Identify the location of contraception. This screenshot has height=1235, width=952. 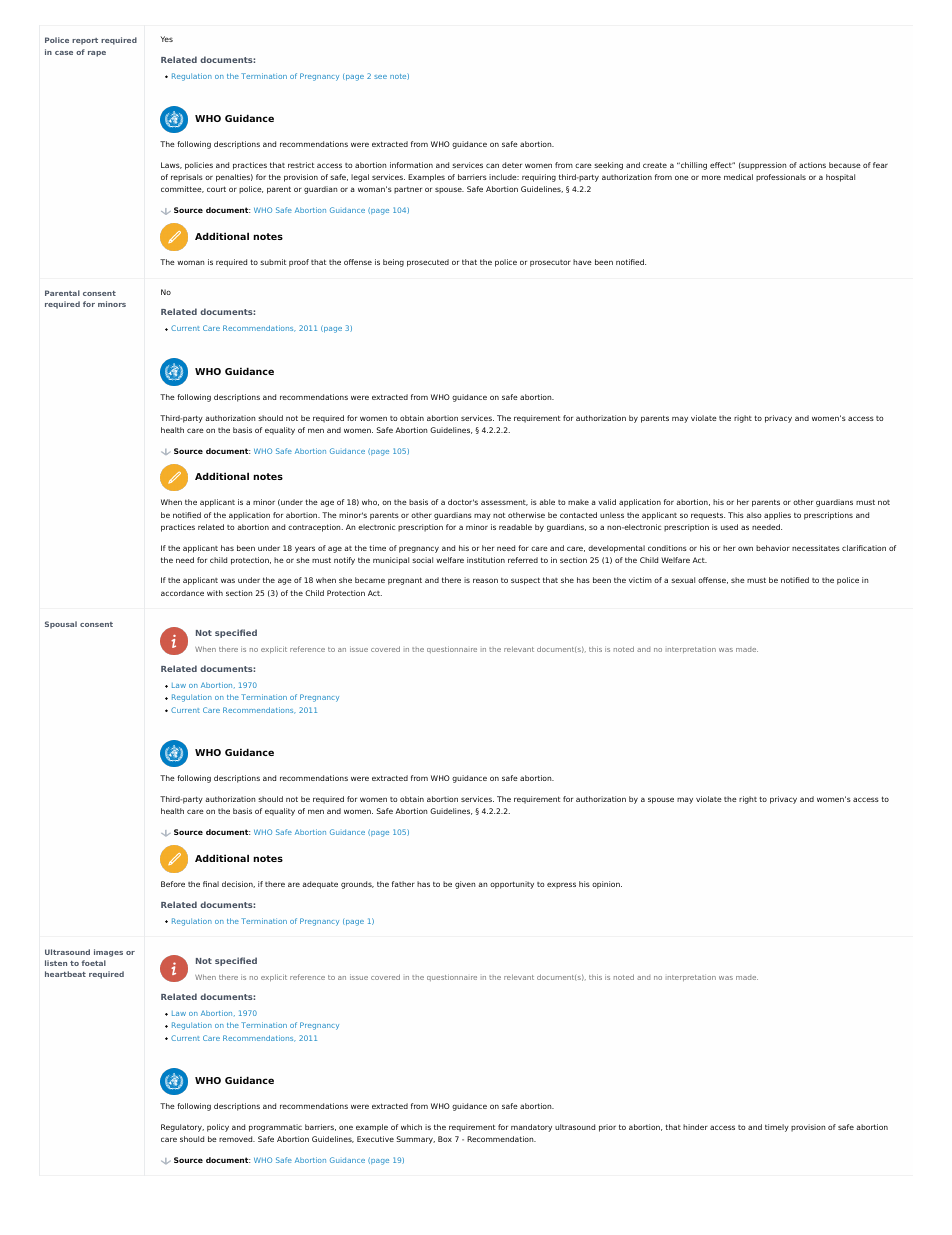
(315, 528).
